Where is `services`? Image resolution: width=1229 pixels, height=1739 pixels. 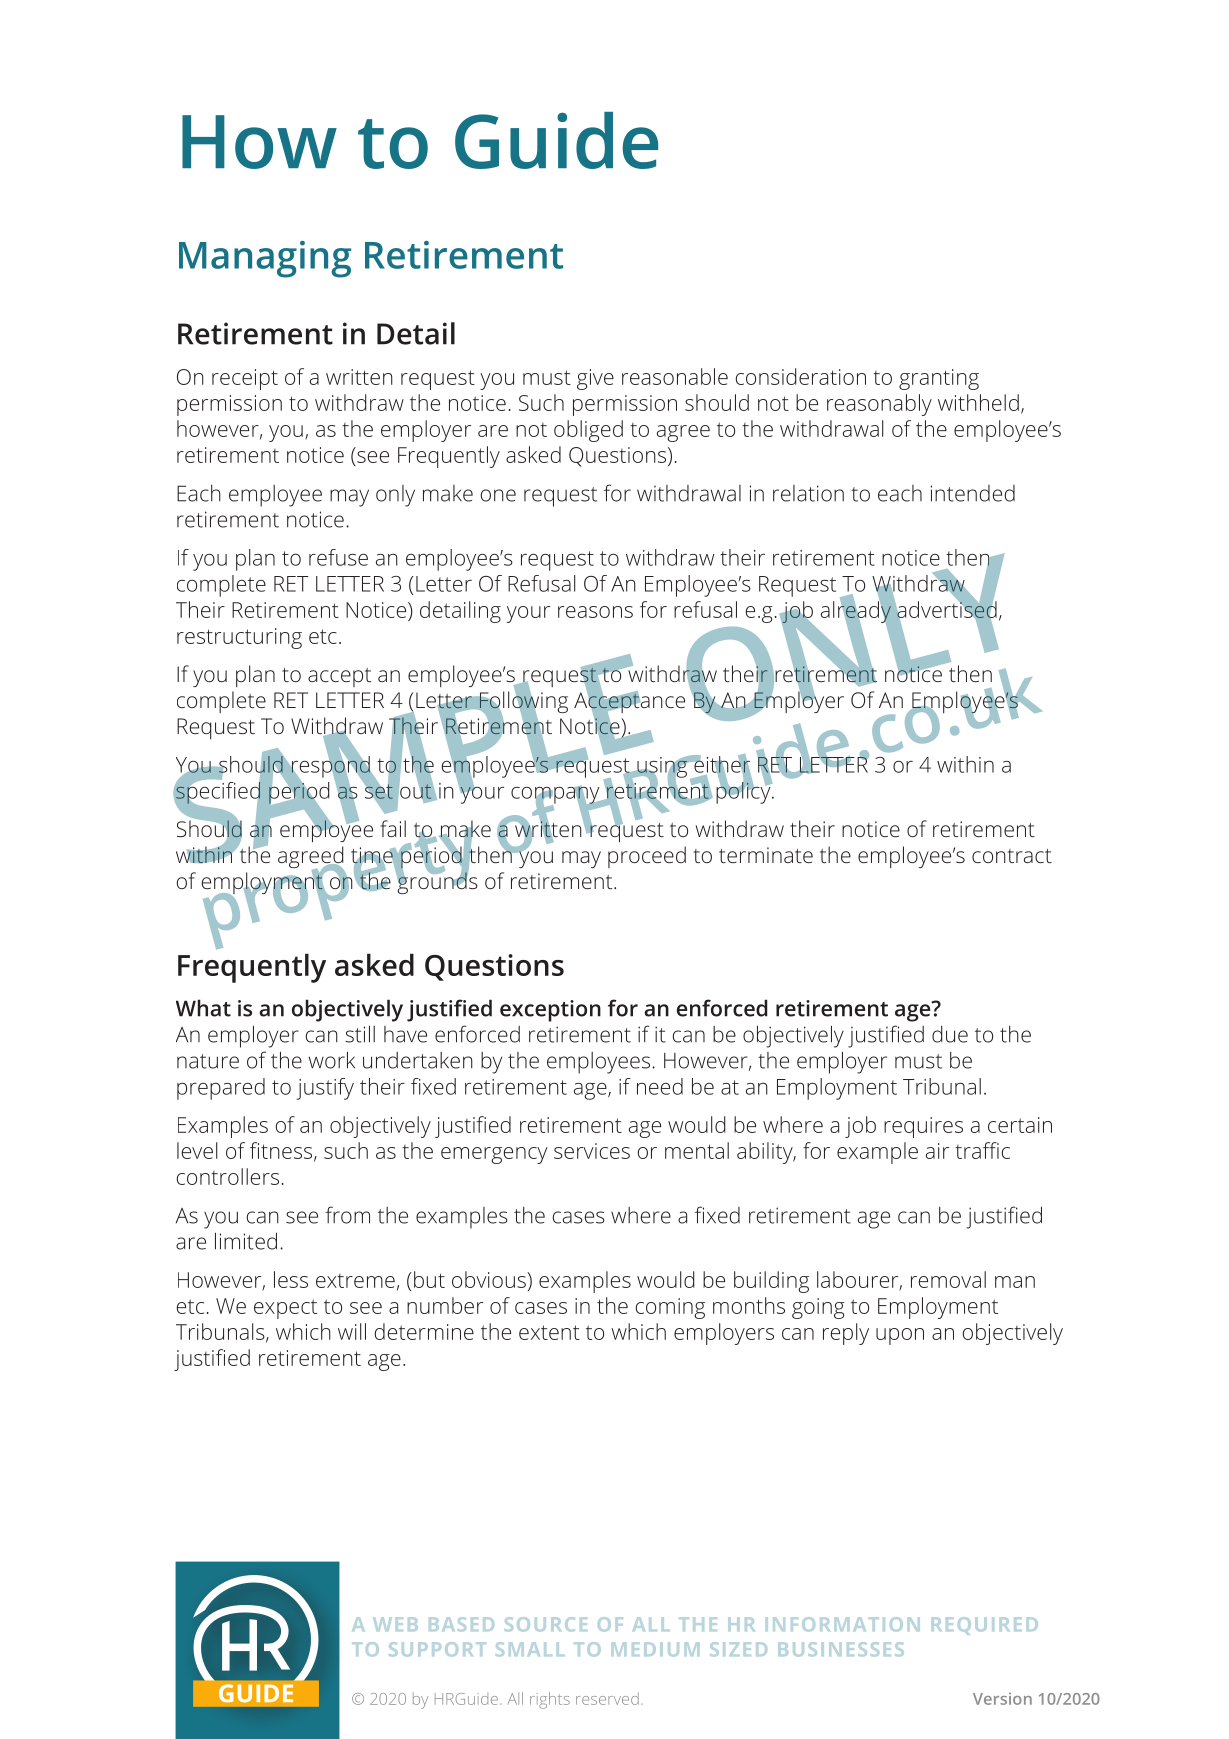 services is located at coordinates (592, 1151).
